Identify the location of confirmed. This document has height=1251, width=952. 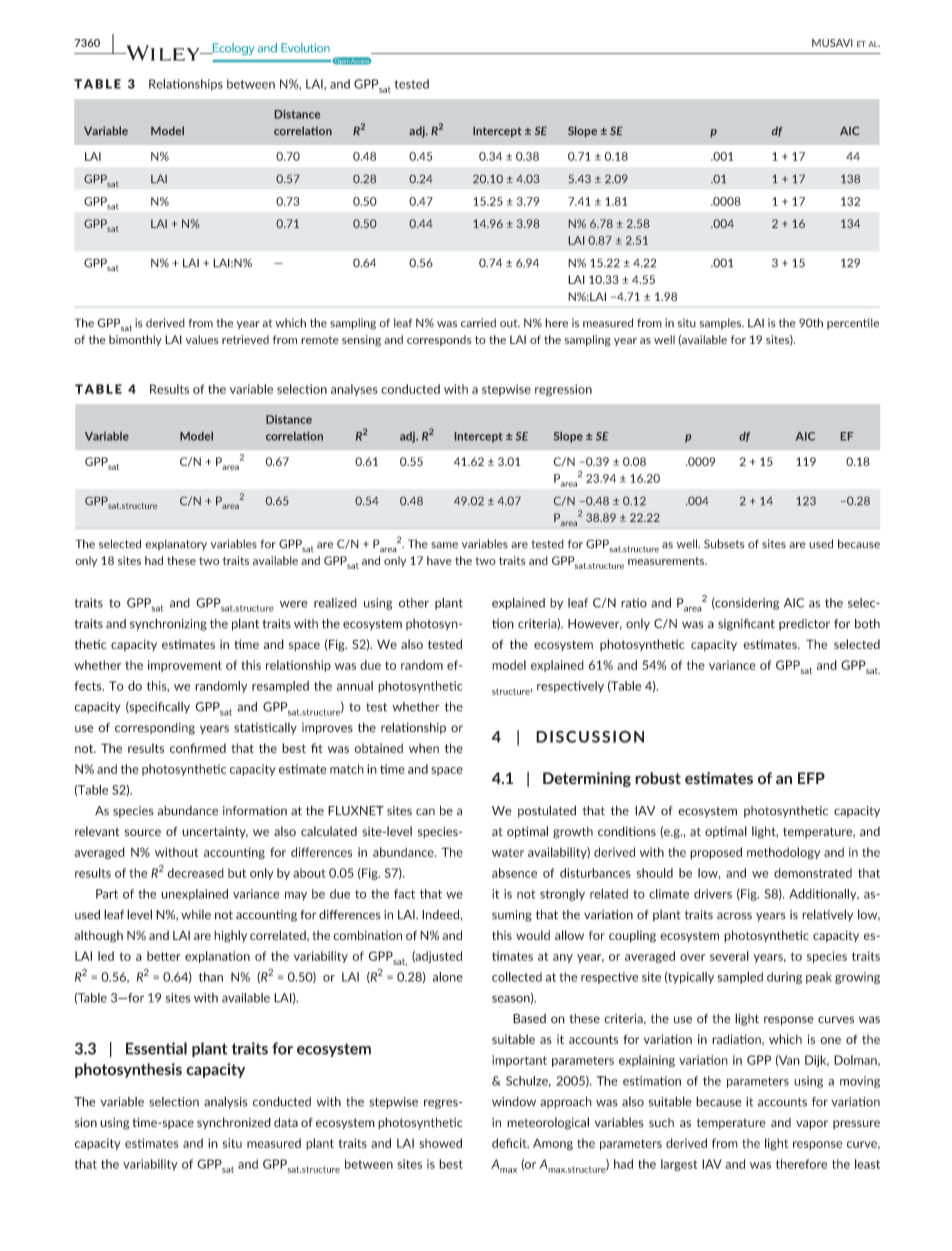
(198, 748).
